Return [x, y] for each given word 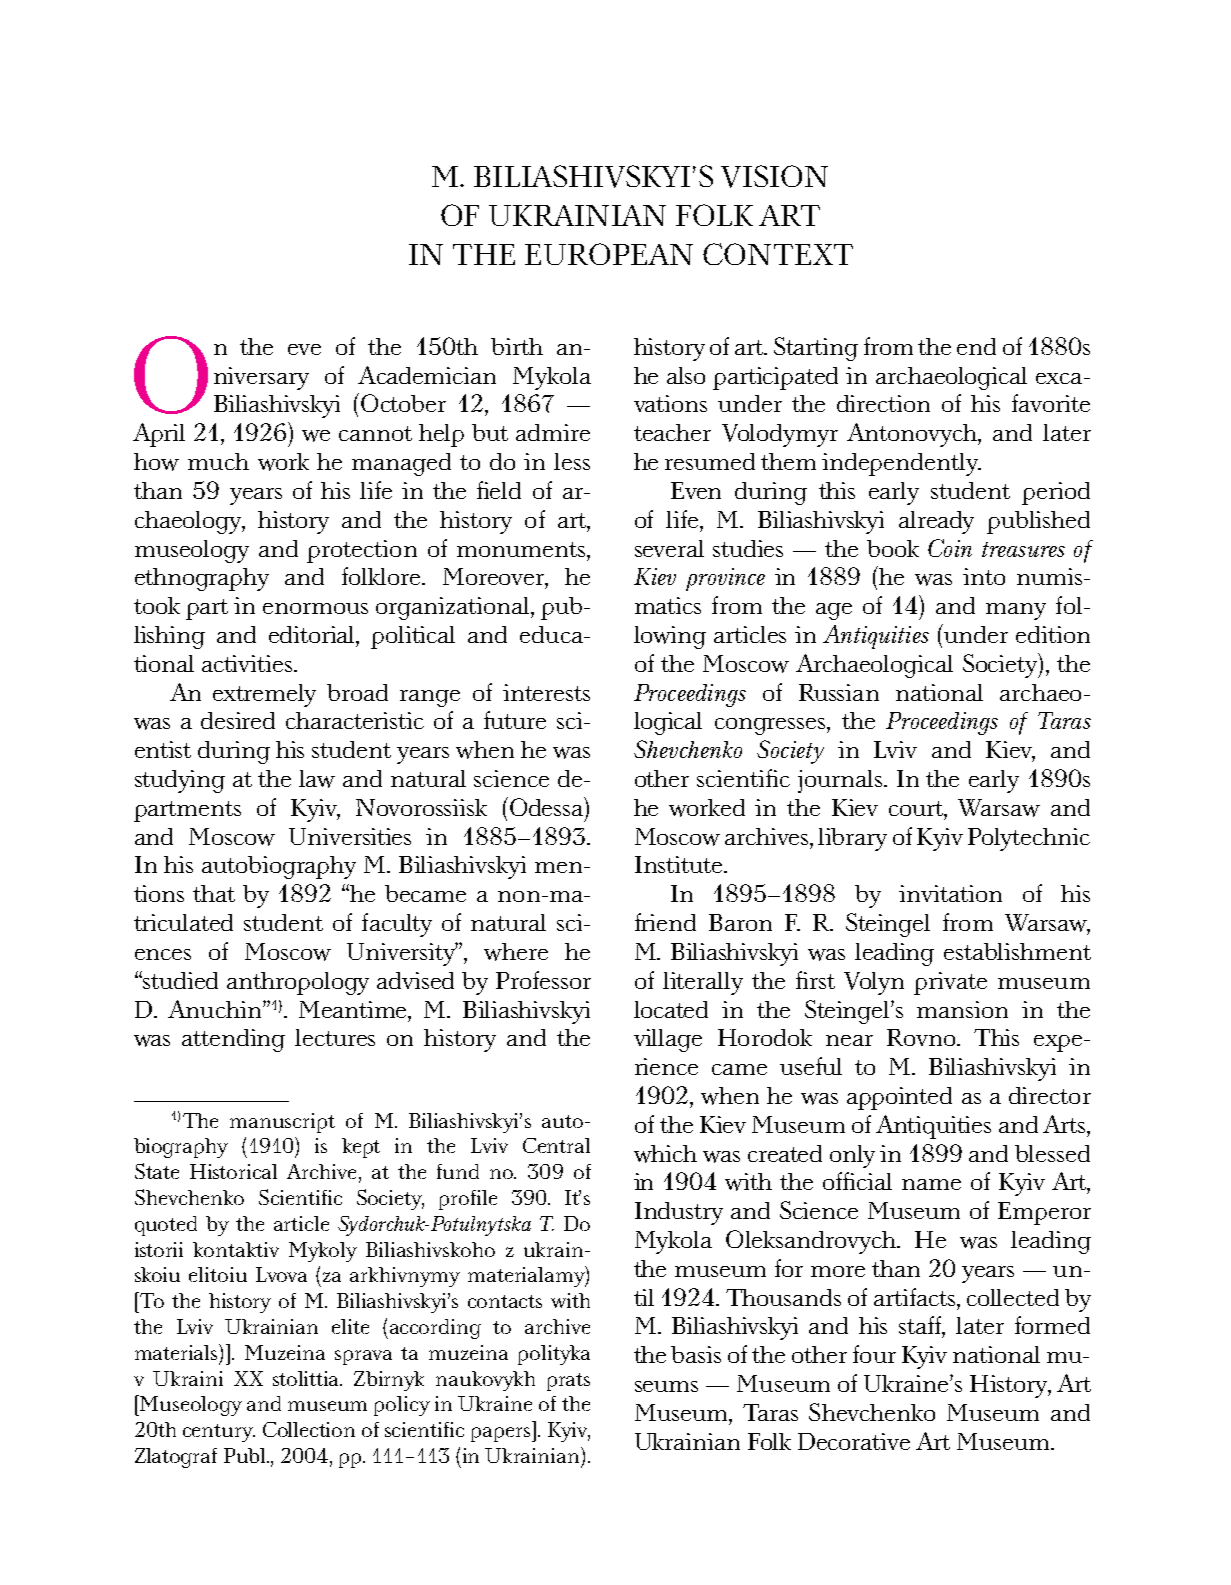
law [317, 779]
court [917, 808]
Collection [309, 1429]
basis [696, 1354]
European [609, 254]
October [403, 403]
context [778, 254]
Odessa [546, 806]
